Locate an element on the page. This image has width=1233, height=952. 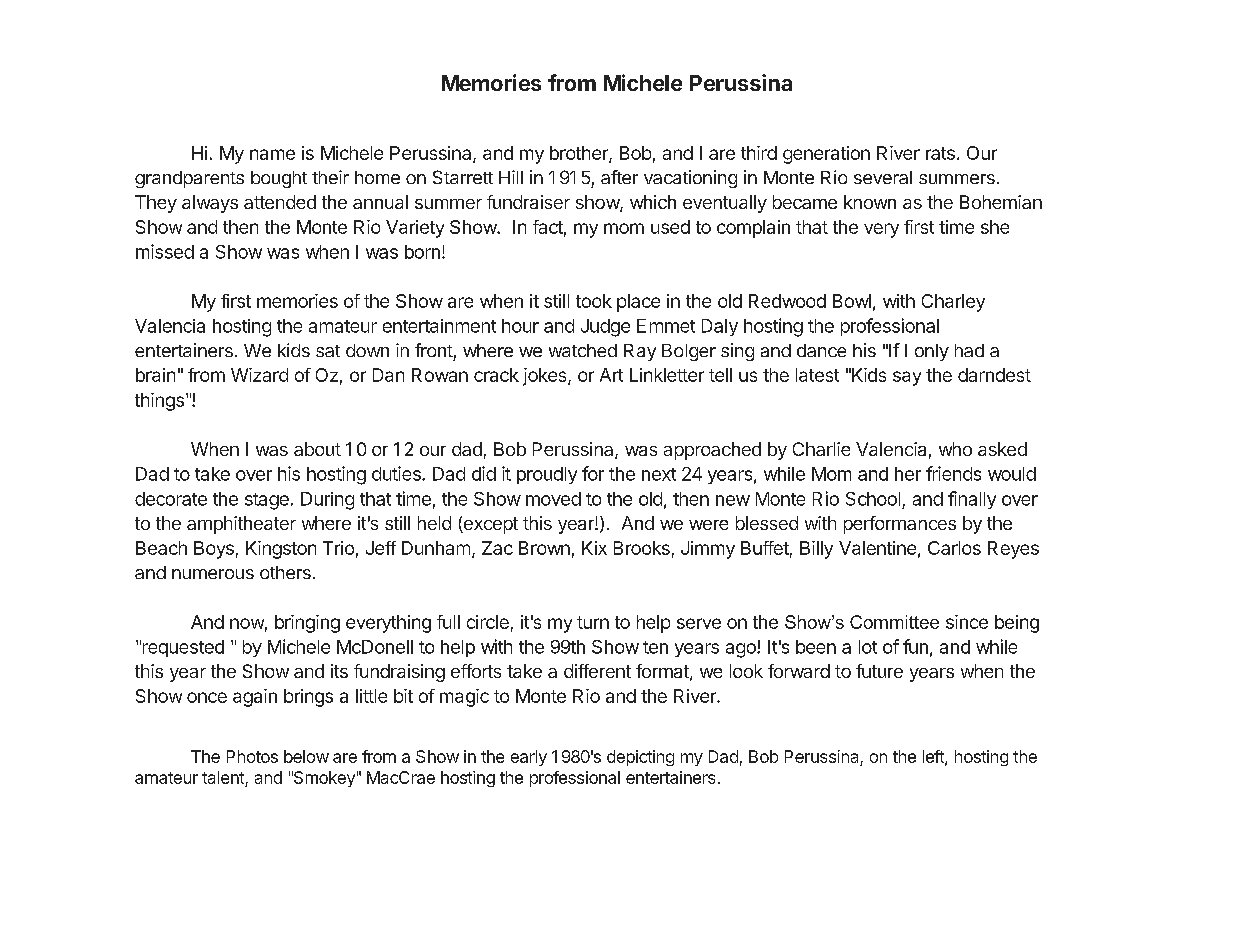
bought is located at coordinates (279, 179).
